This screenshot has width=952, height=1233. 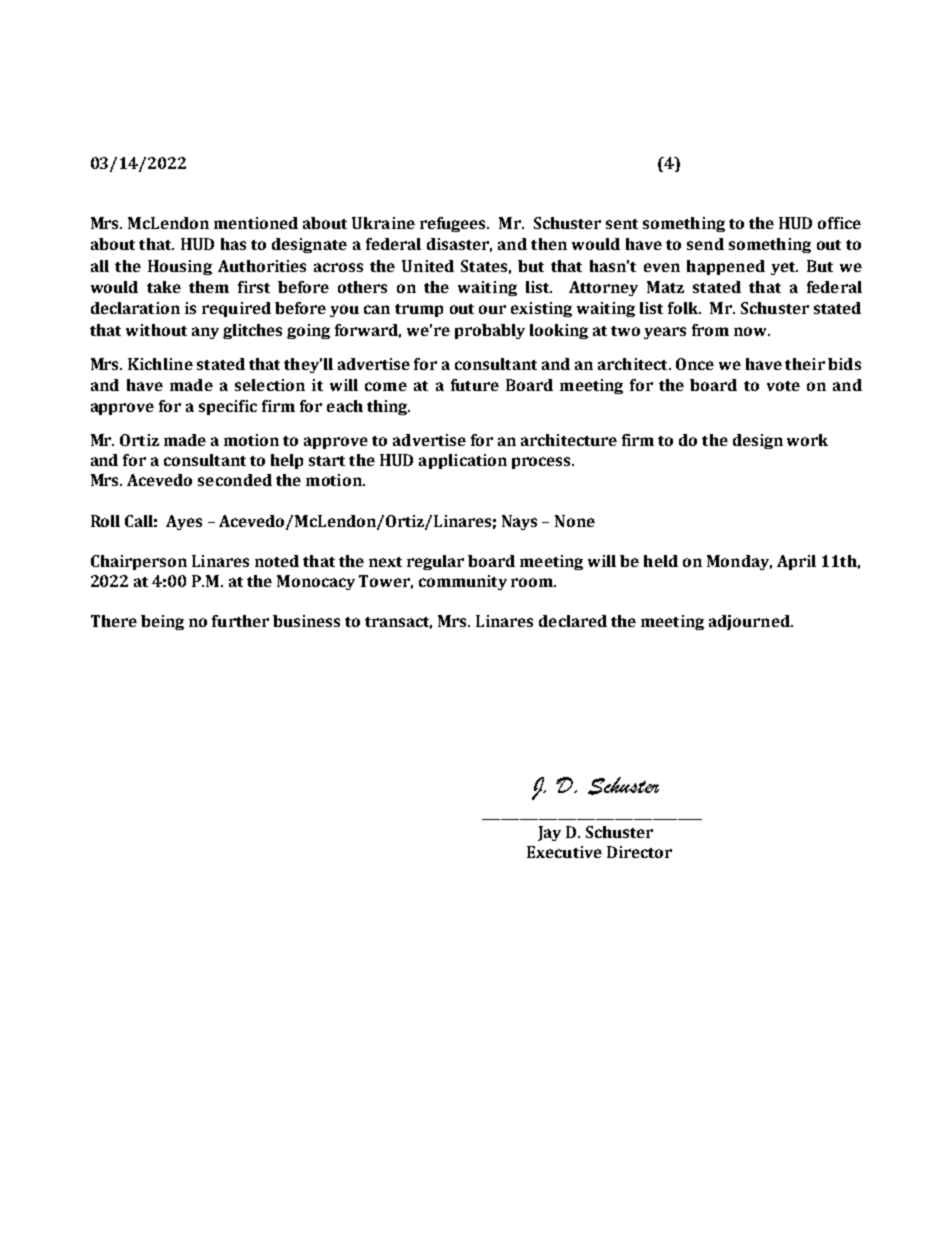 What do you see at coordinates (519, 522) in the screenshot?
I see `Nays` at bounding box center [519, 522].
